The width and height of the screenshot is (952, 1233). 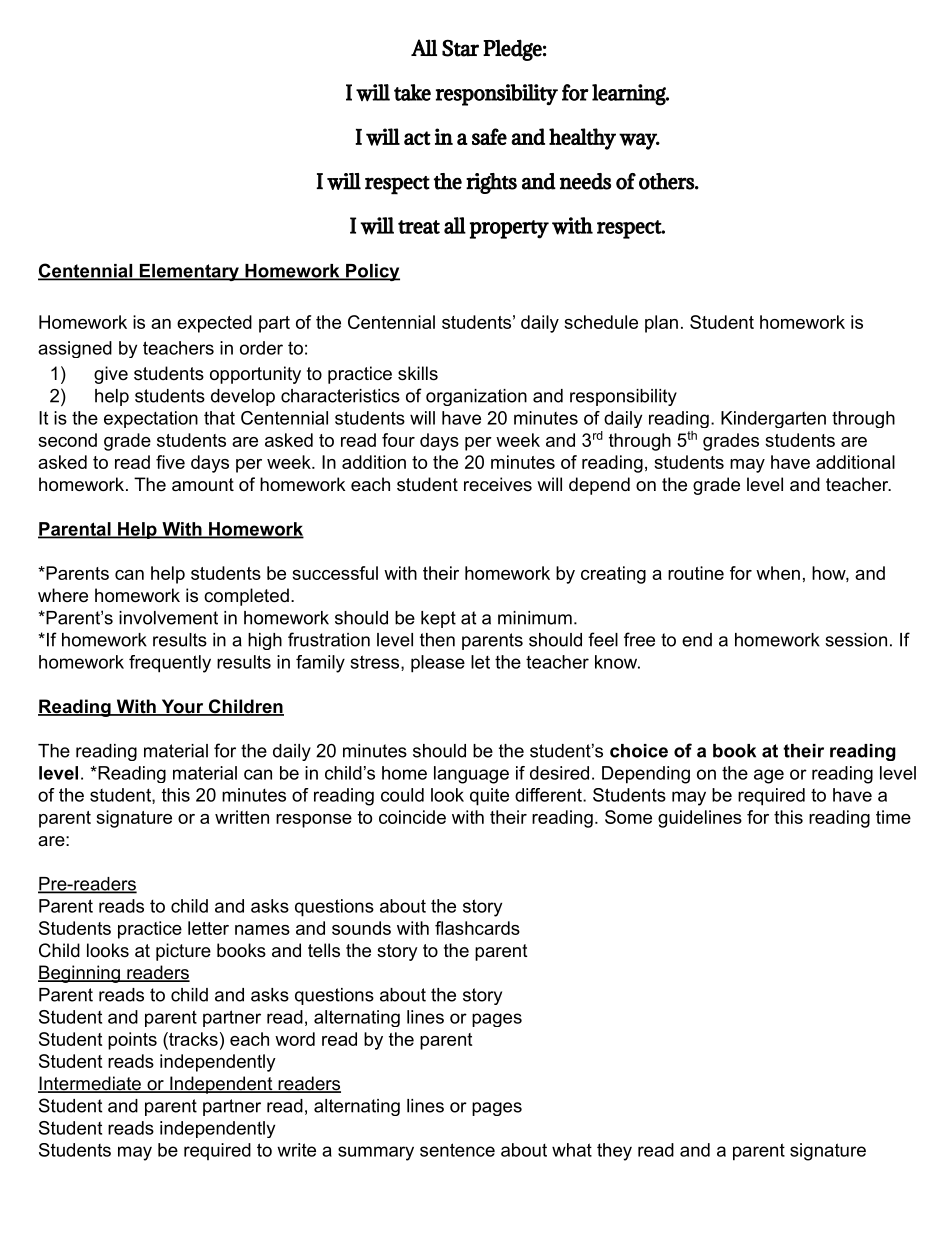 I want to click on time, so click(x=893, y=817).
